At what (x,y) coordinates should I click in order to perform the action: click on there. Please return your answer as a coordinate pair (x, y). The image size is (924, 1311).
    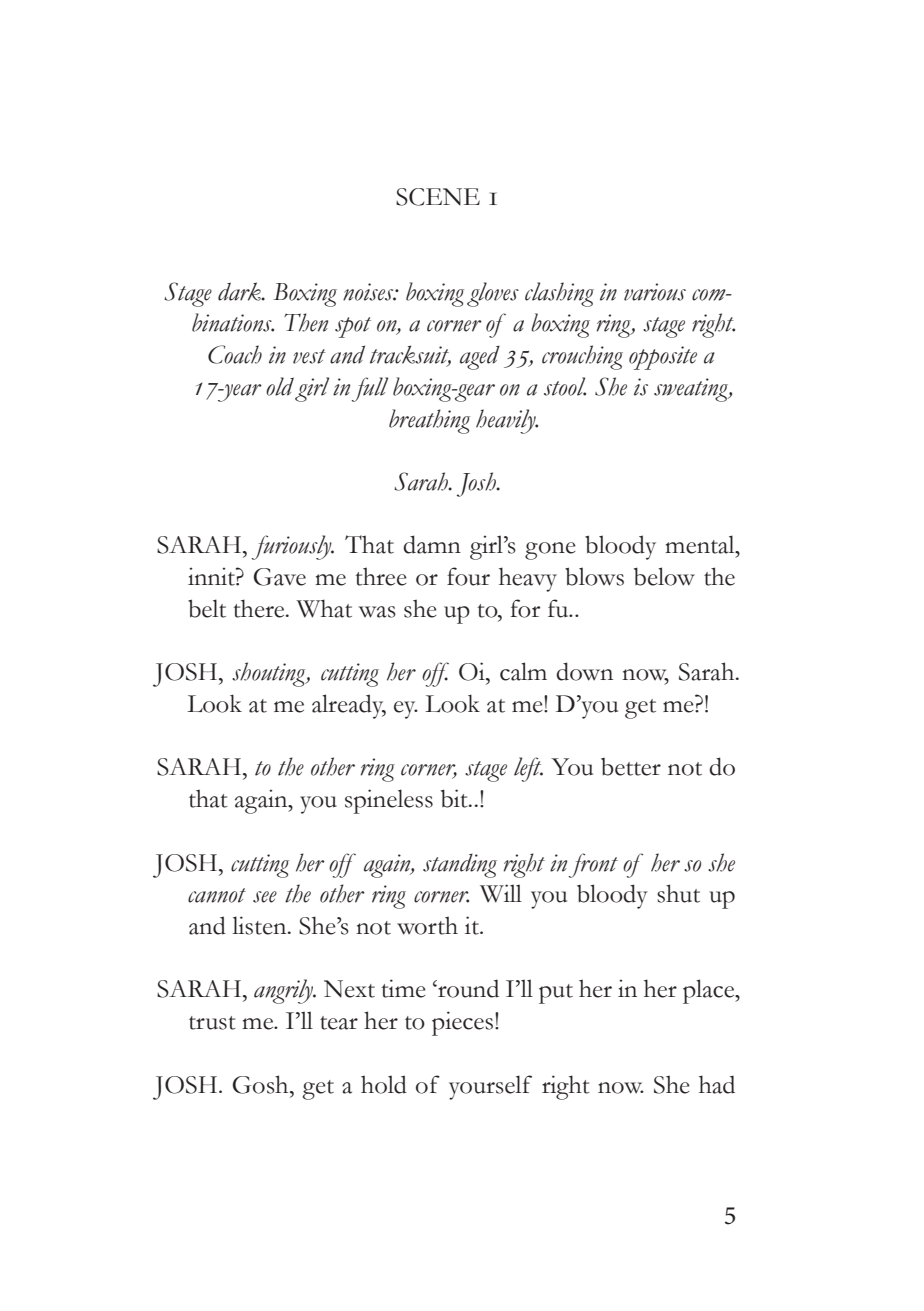
    Looking at the image, I should click on (260, 608).
